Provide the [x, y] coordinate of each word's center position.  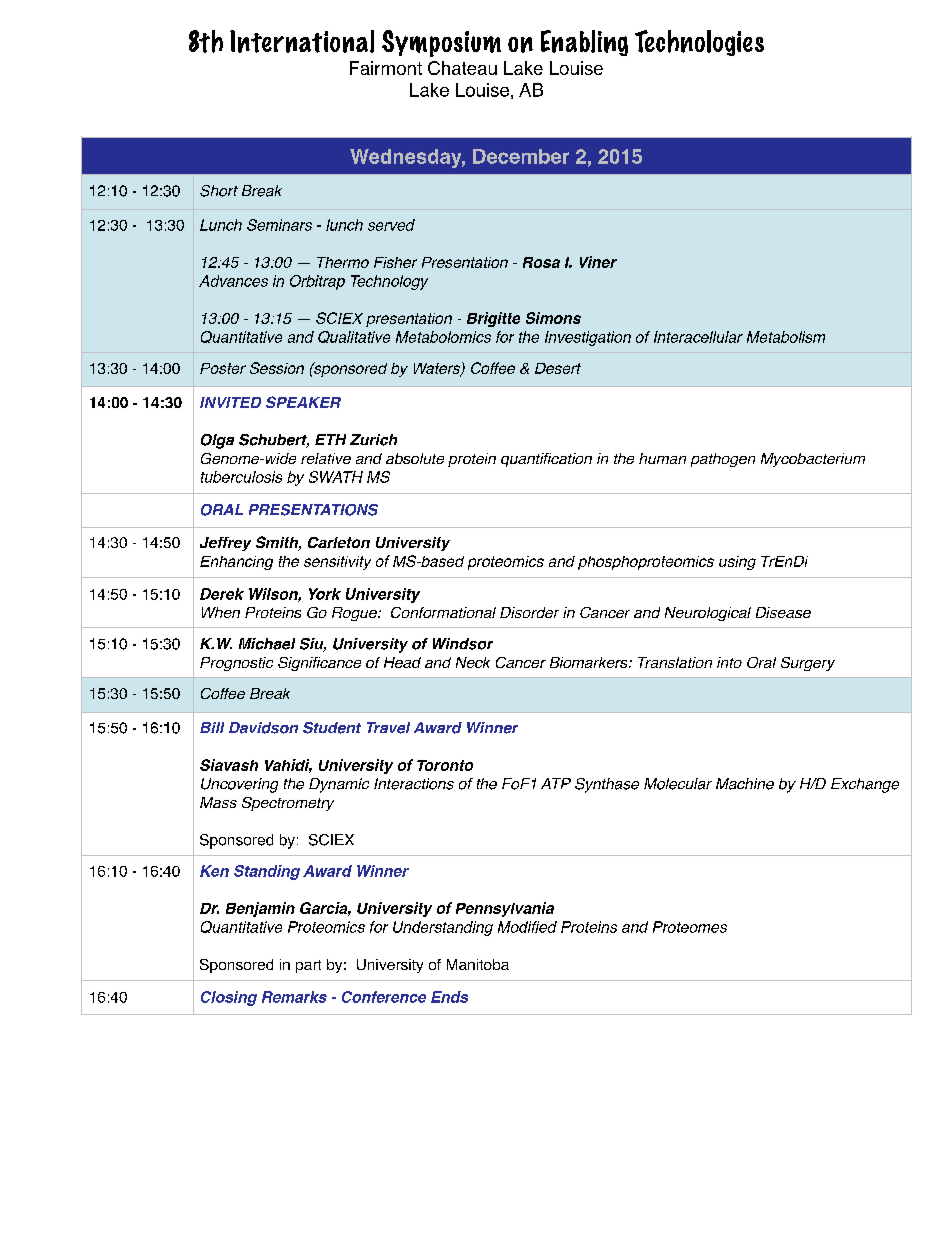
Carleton [339, 542]
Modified [527, 927]
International [302, 41]
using [737, 563]
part [308, 966]
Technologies [699, 43]
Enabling [584, 43]
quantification [546, 460]
